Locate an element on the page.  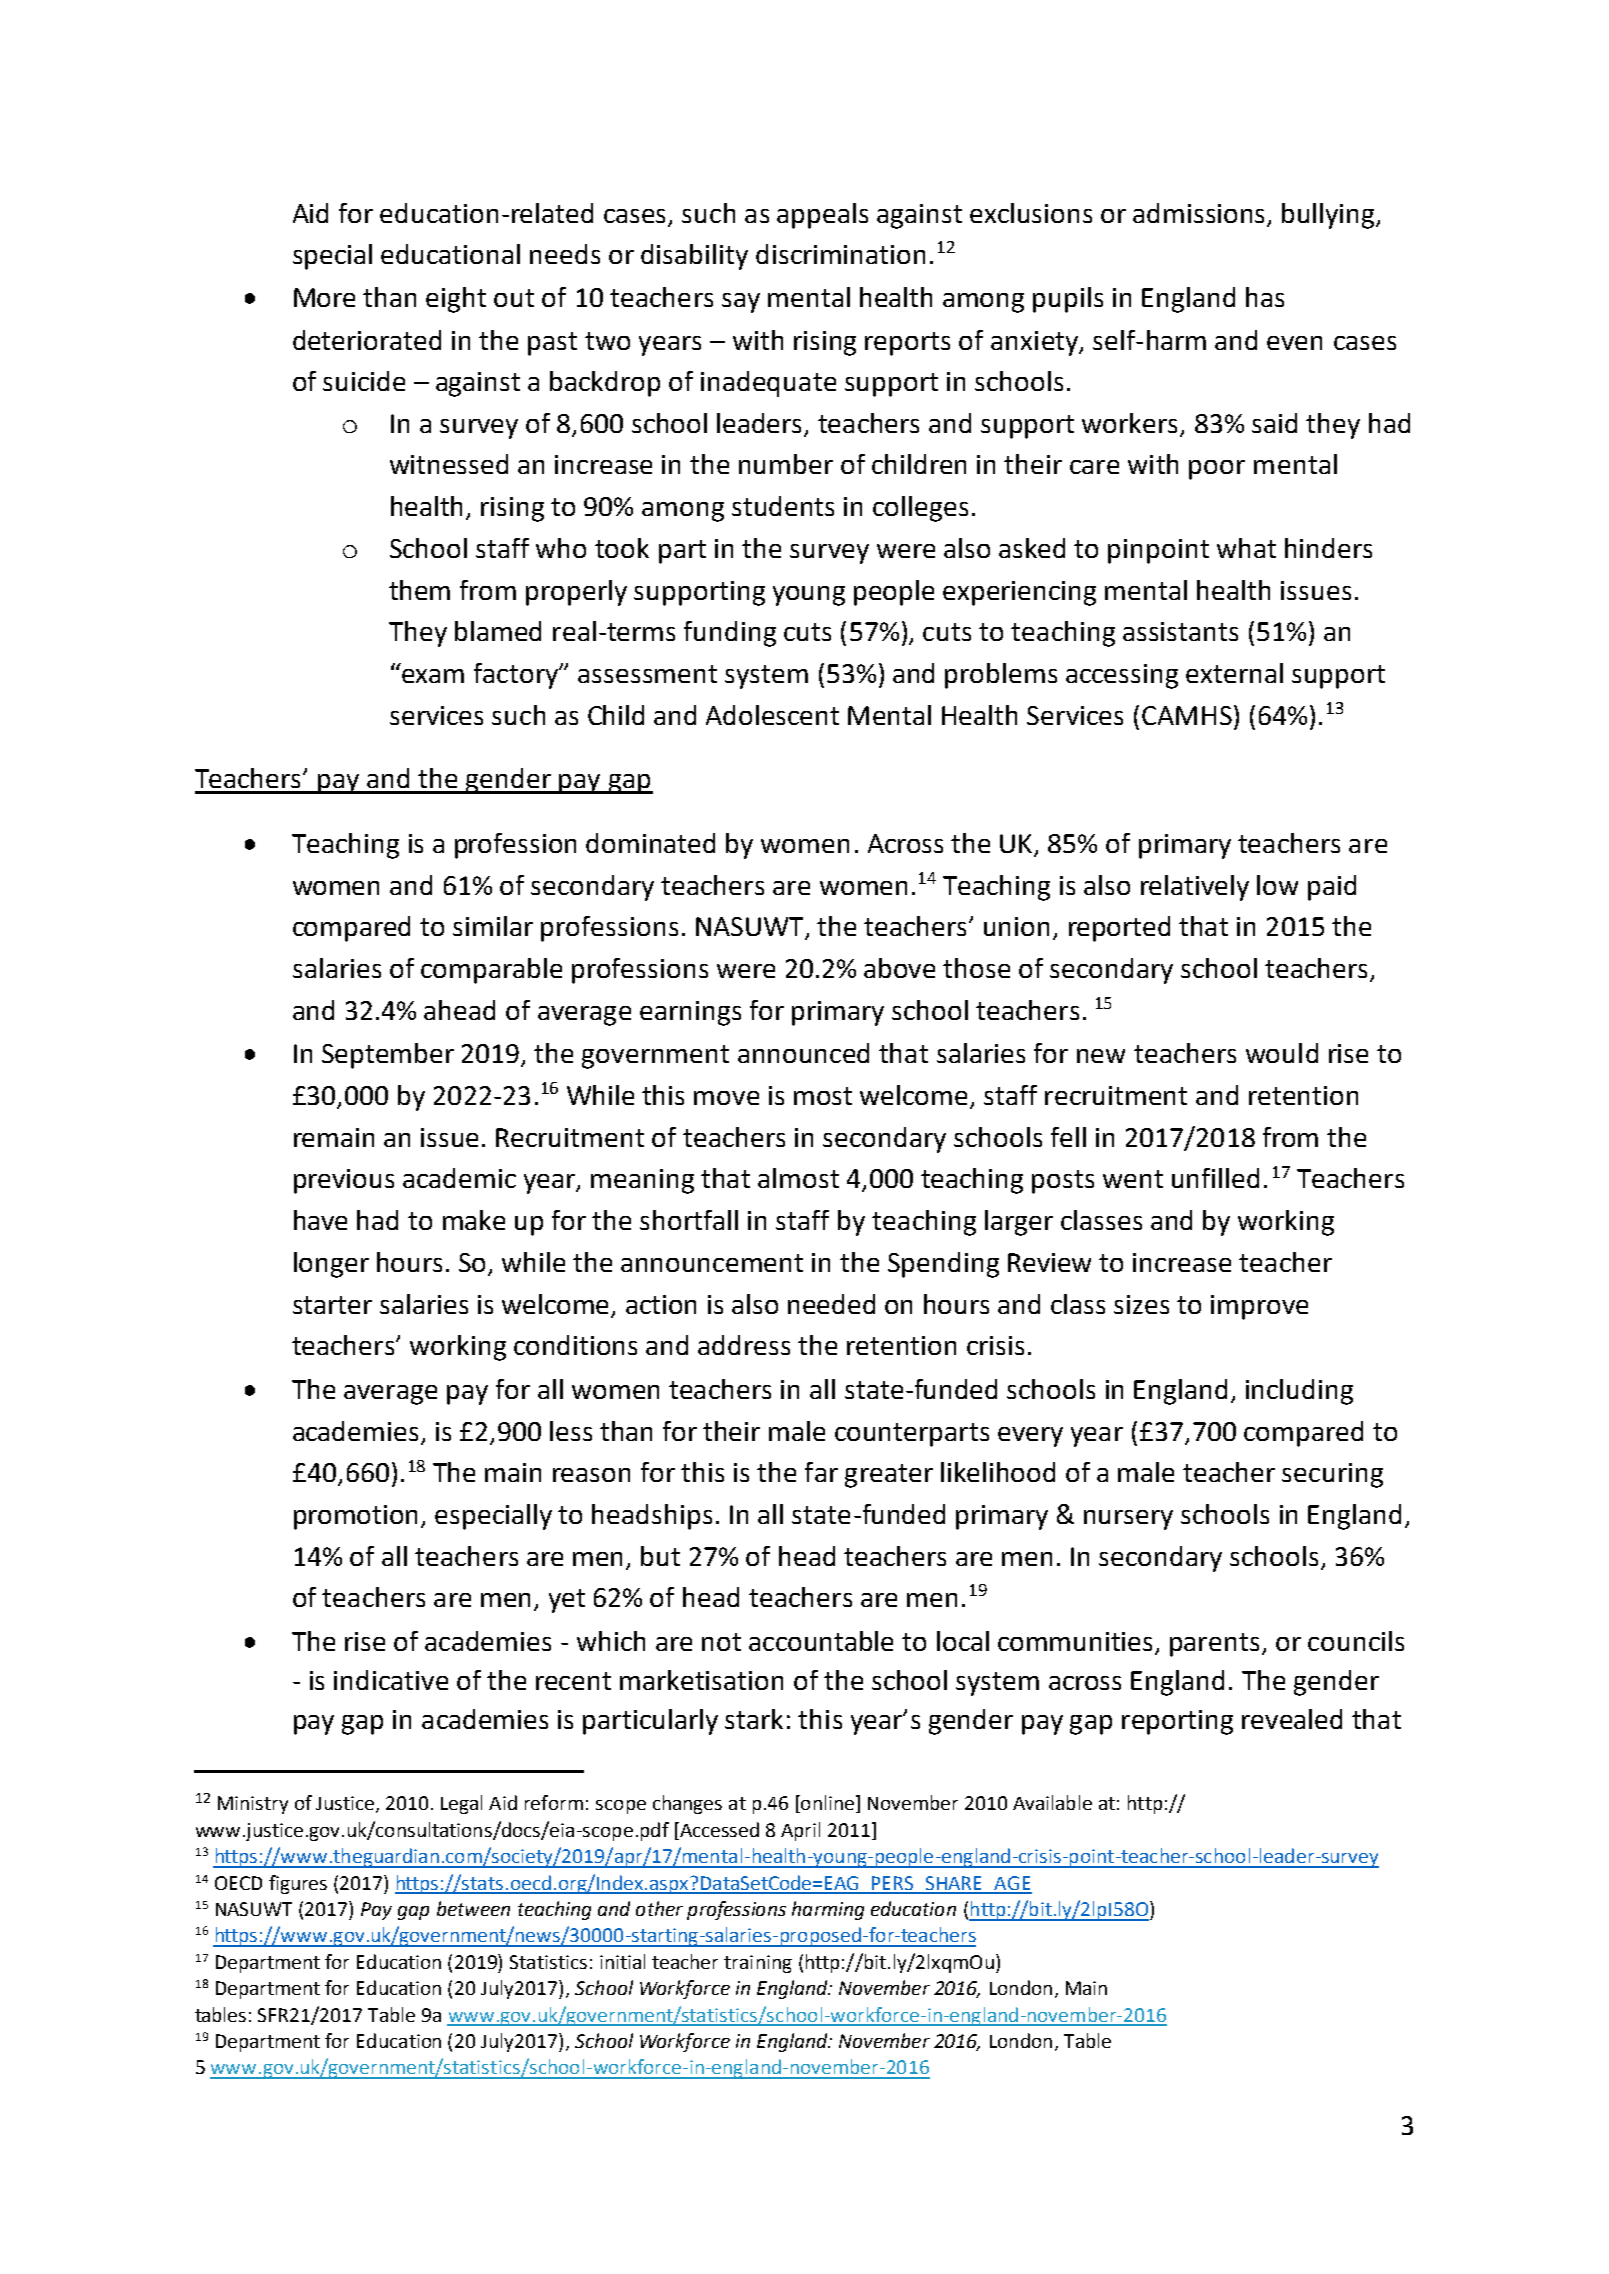
September is located at coordinates (388, 1056).
